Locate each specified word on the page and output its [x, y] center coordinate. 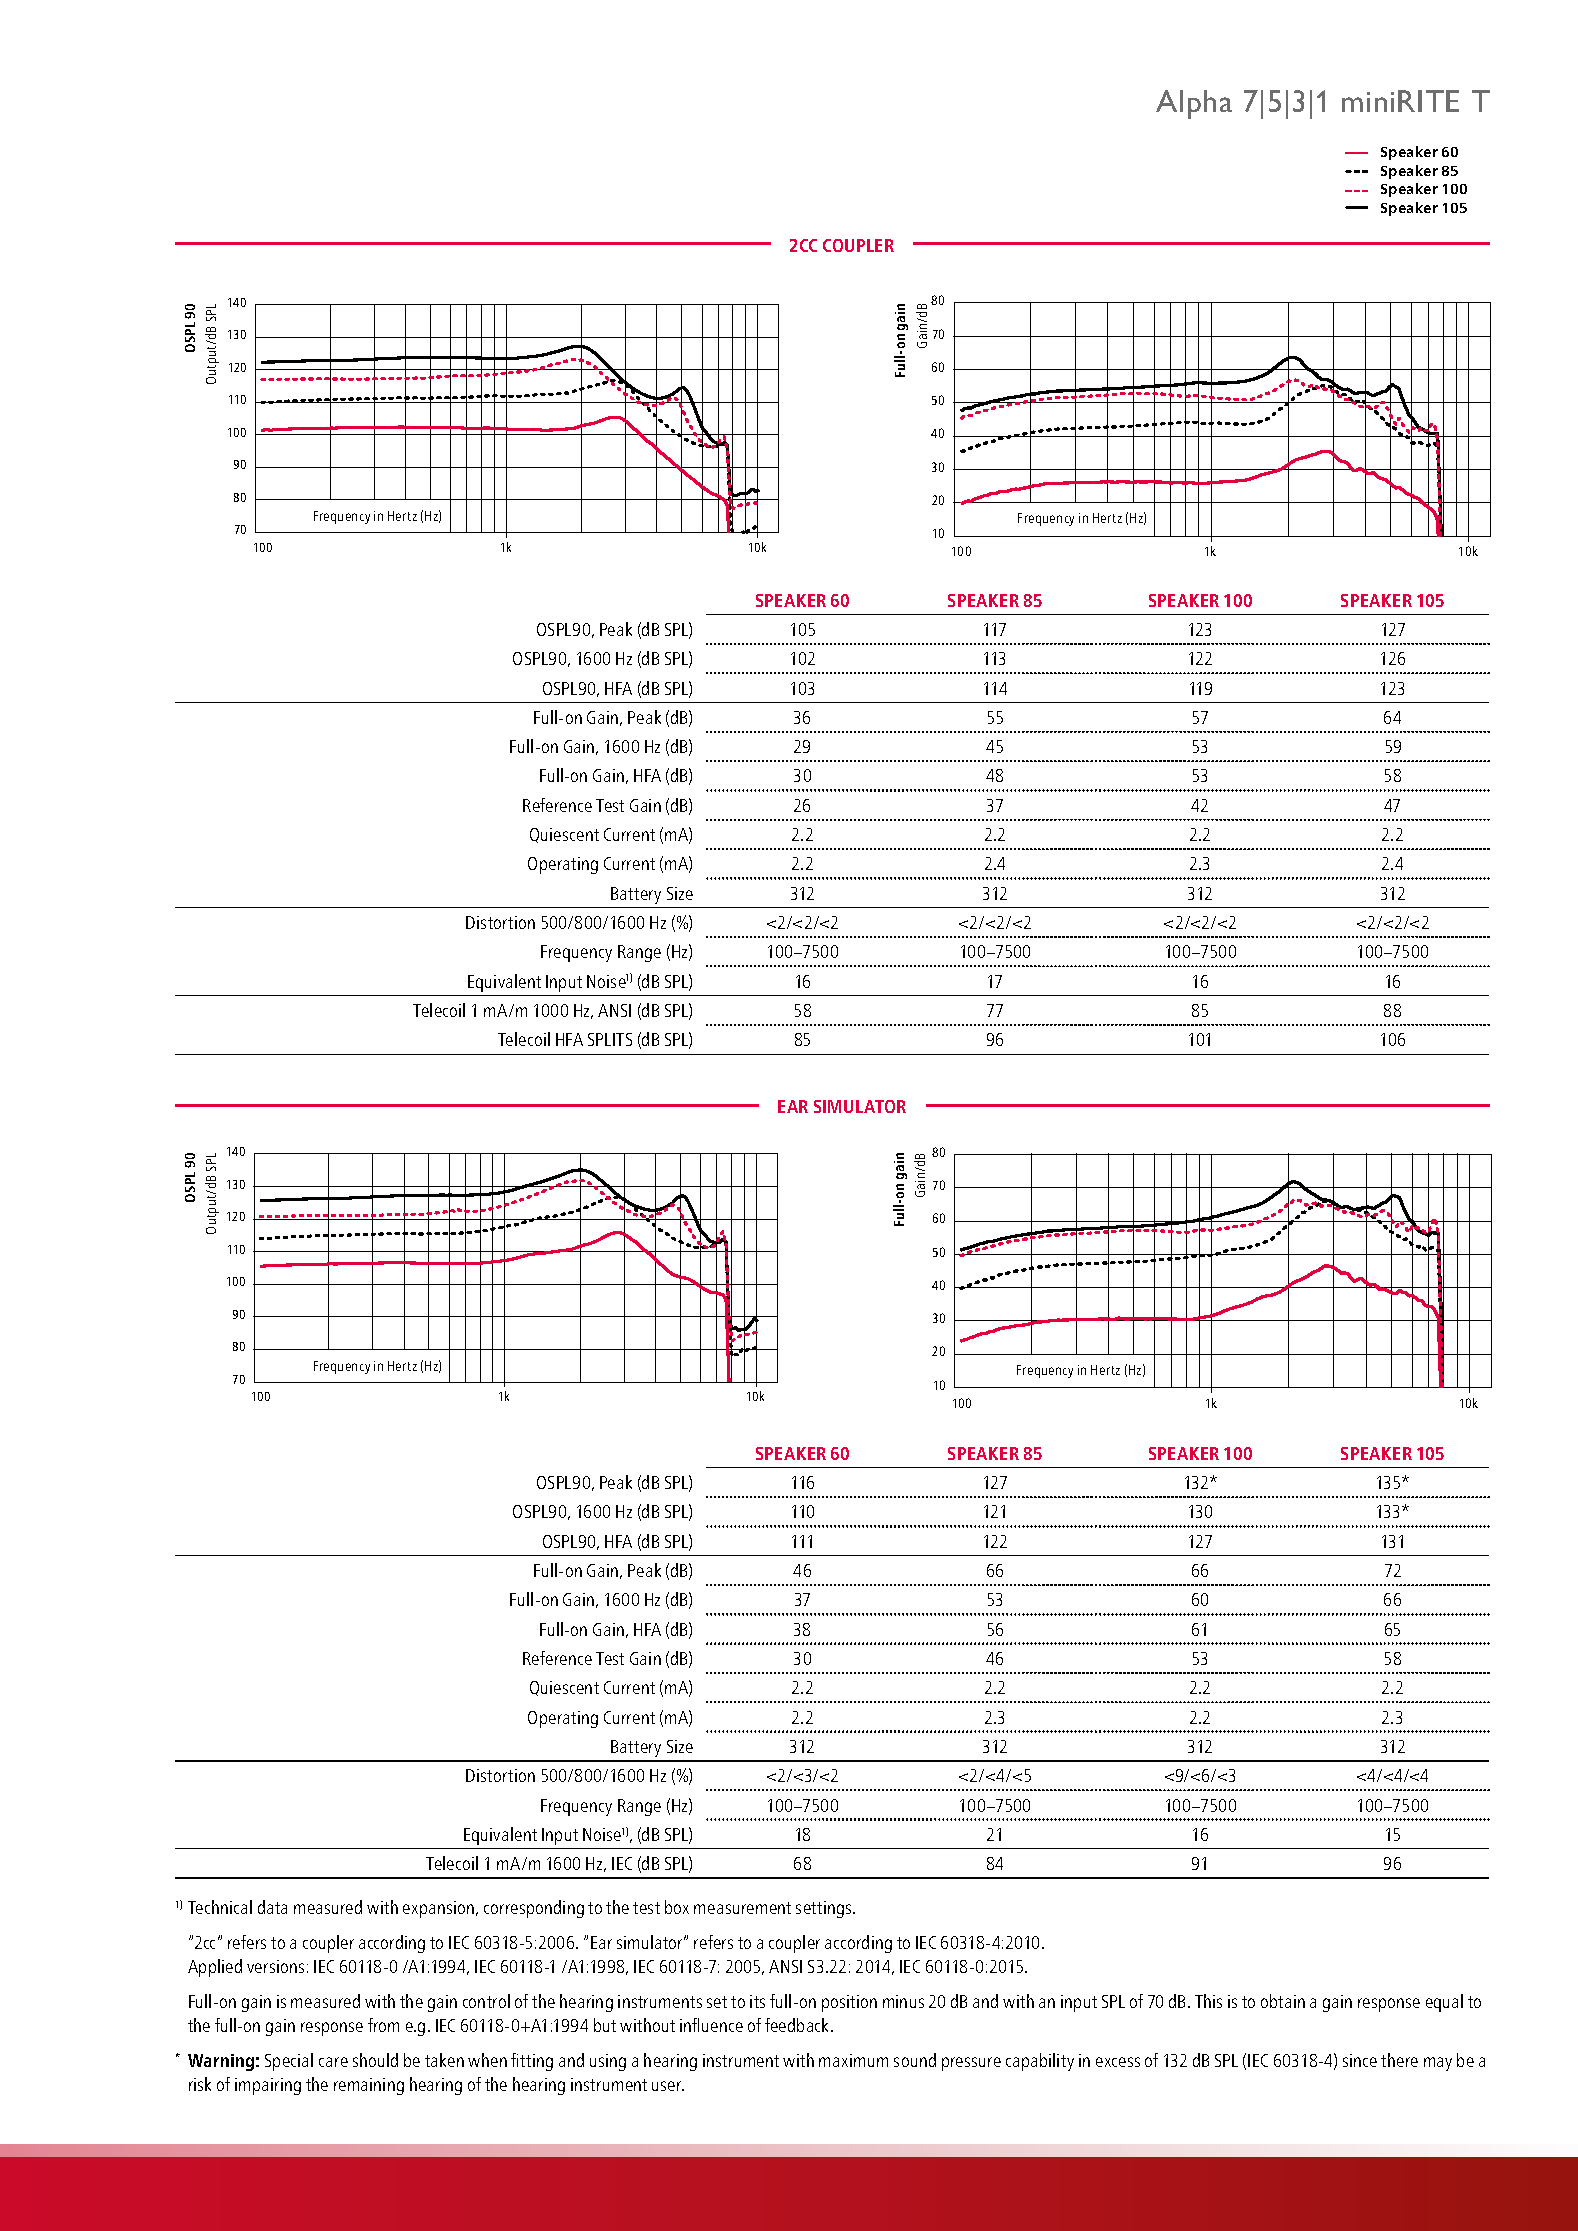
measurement [742, 1908]
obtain [1283, 2001]
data [272, 1907]
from [383, 2025]
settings [825, 1909]
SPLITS [610, 1039]
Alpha [1194, 104]
